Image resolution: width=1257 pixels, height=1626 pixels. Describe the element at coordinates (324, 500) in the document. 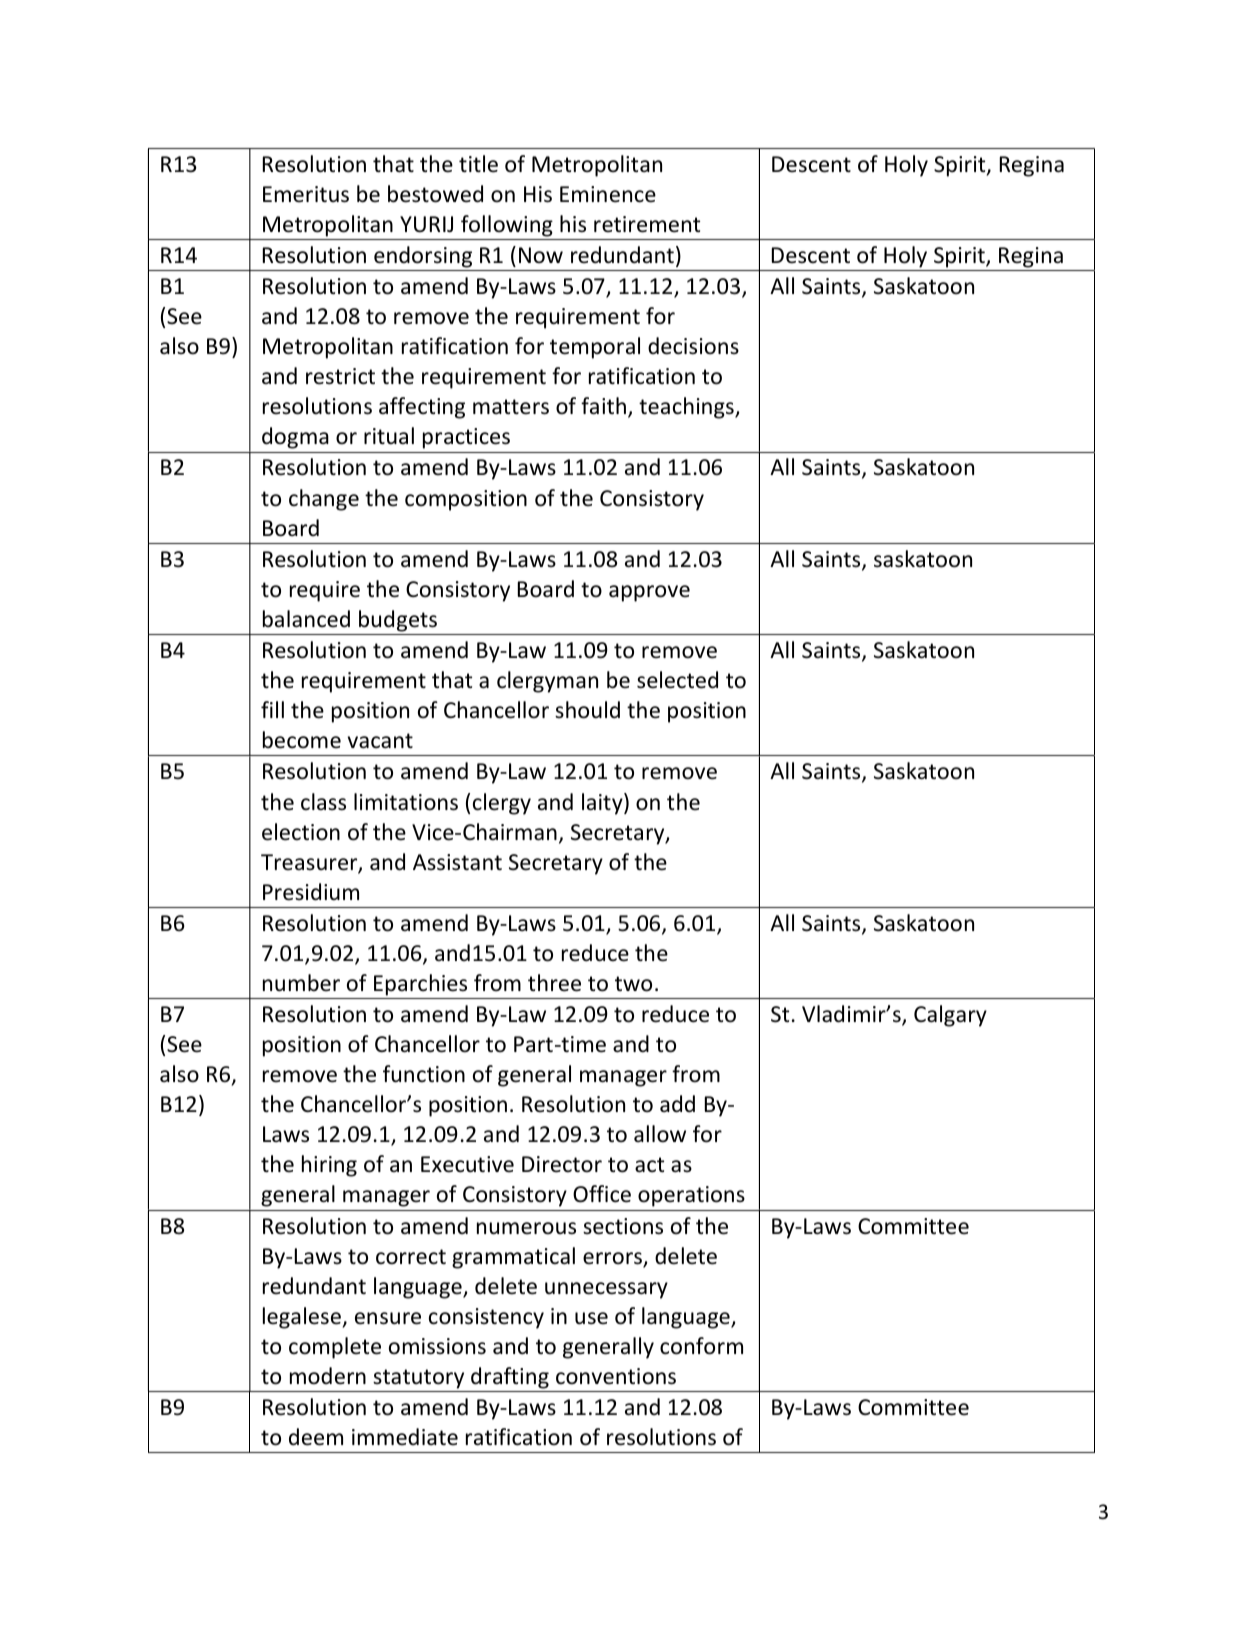

I see `change` at that location.
